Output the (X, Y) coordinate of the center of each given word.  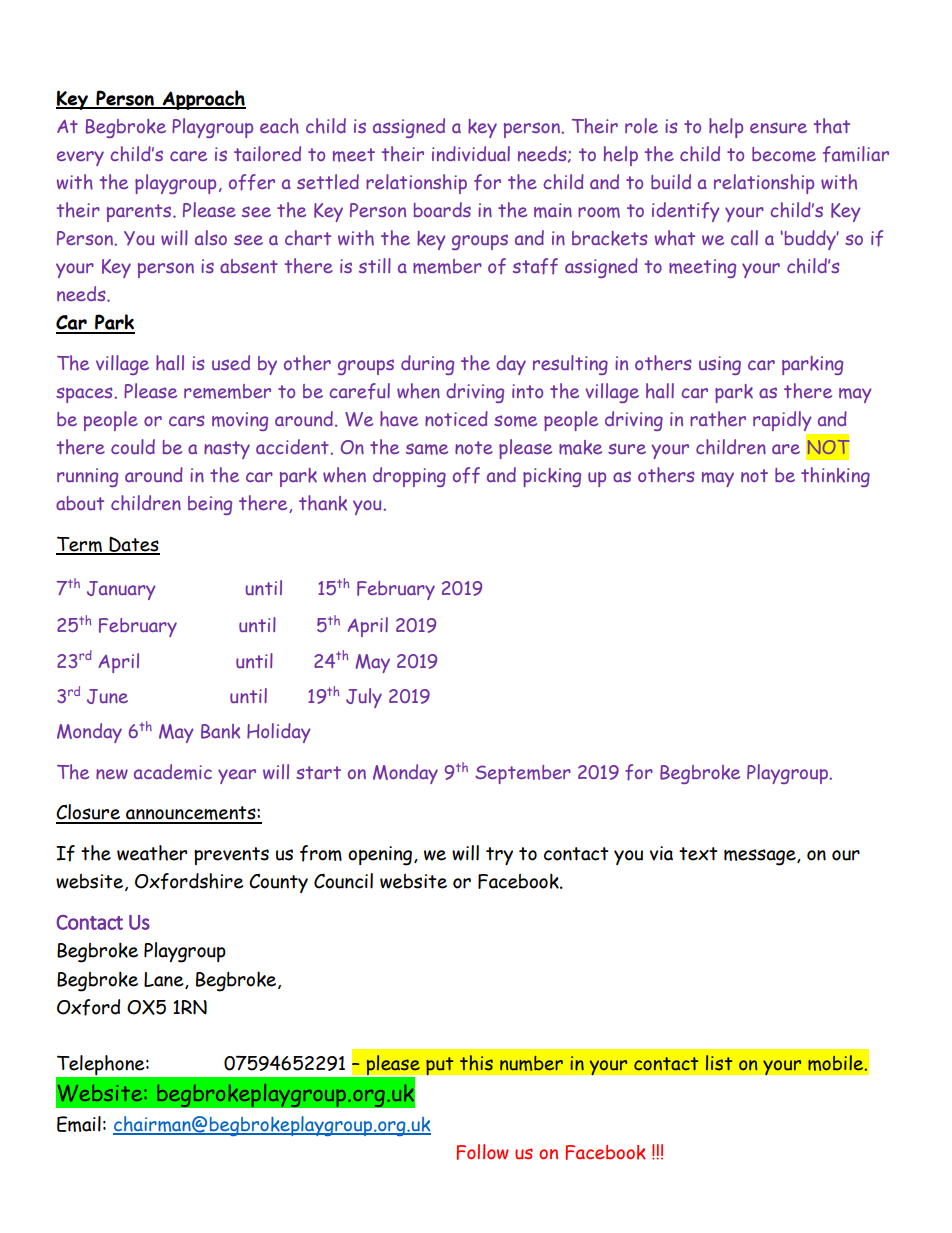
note (474, 447)
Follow (482, 1152)
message (761, 857)
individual (471, 153)
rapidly (782, 421)
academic (173, 772)
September (523, 774)
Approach (203, 100)
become (784, 154)
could (133, 446)
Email (79, 1124)
